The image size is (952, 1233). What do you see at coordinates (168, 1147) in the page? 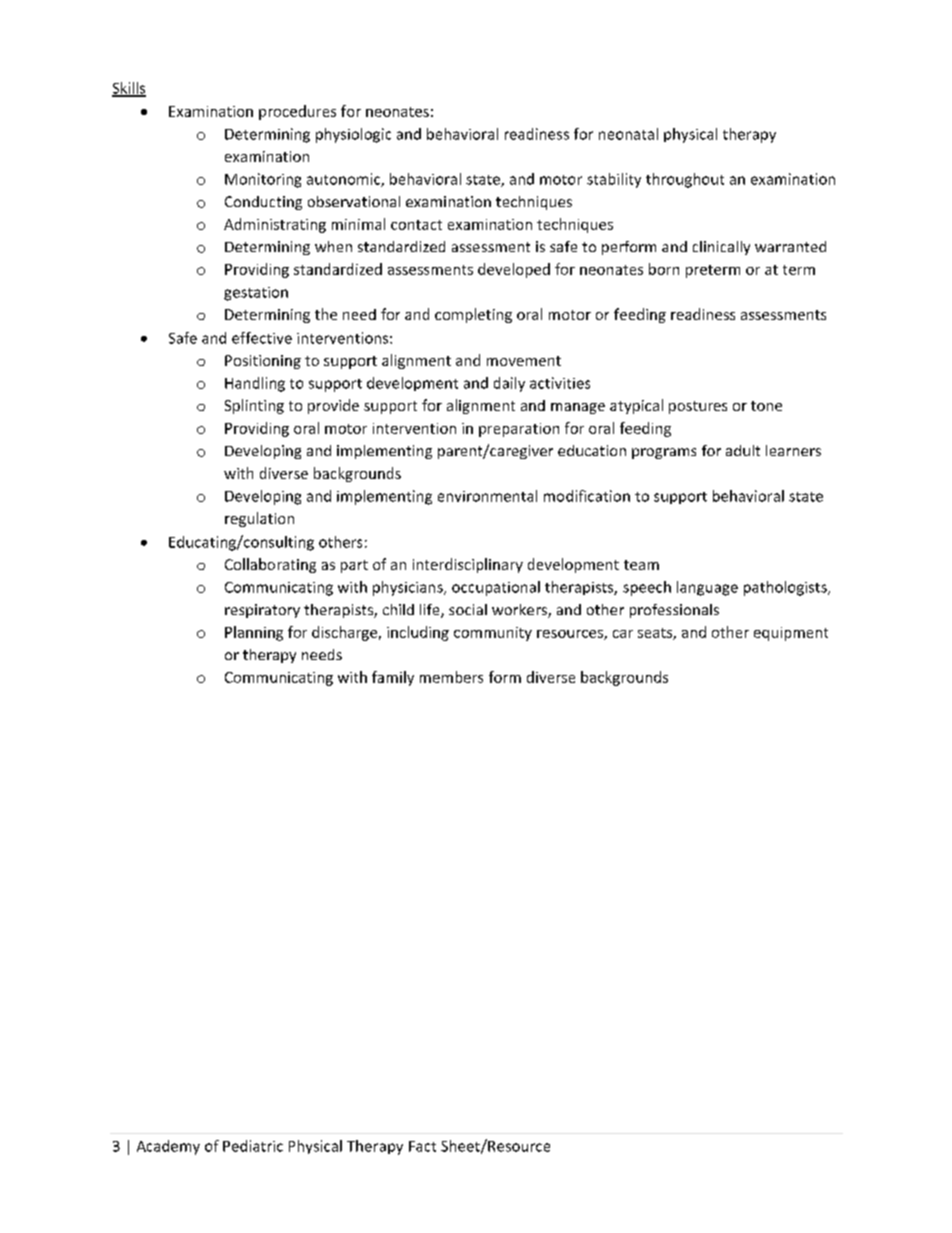
I see `Academy` at bounding box center [168, 1147].
